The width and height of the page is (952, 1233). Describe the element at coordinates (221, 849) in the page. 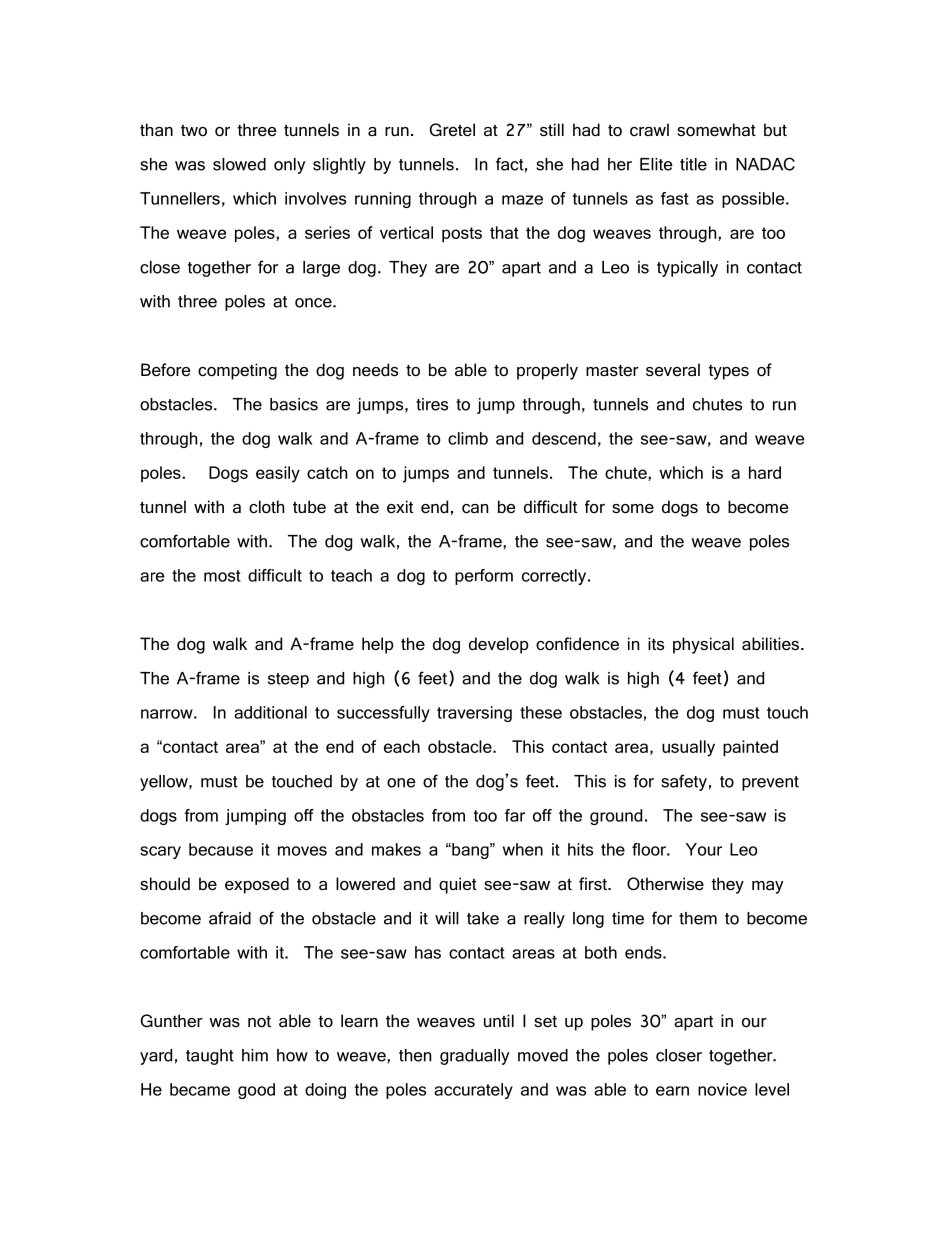

I see `because` at that location.
